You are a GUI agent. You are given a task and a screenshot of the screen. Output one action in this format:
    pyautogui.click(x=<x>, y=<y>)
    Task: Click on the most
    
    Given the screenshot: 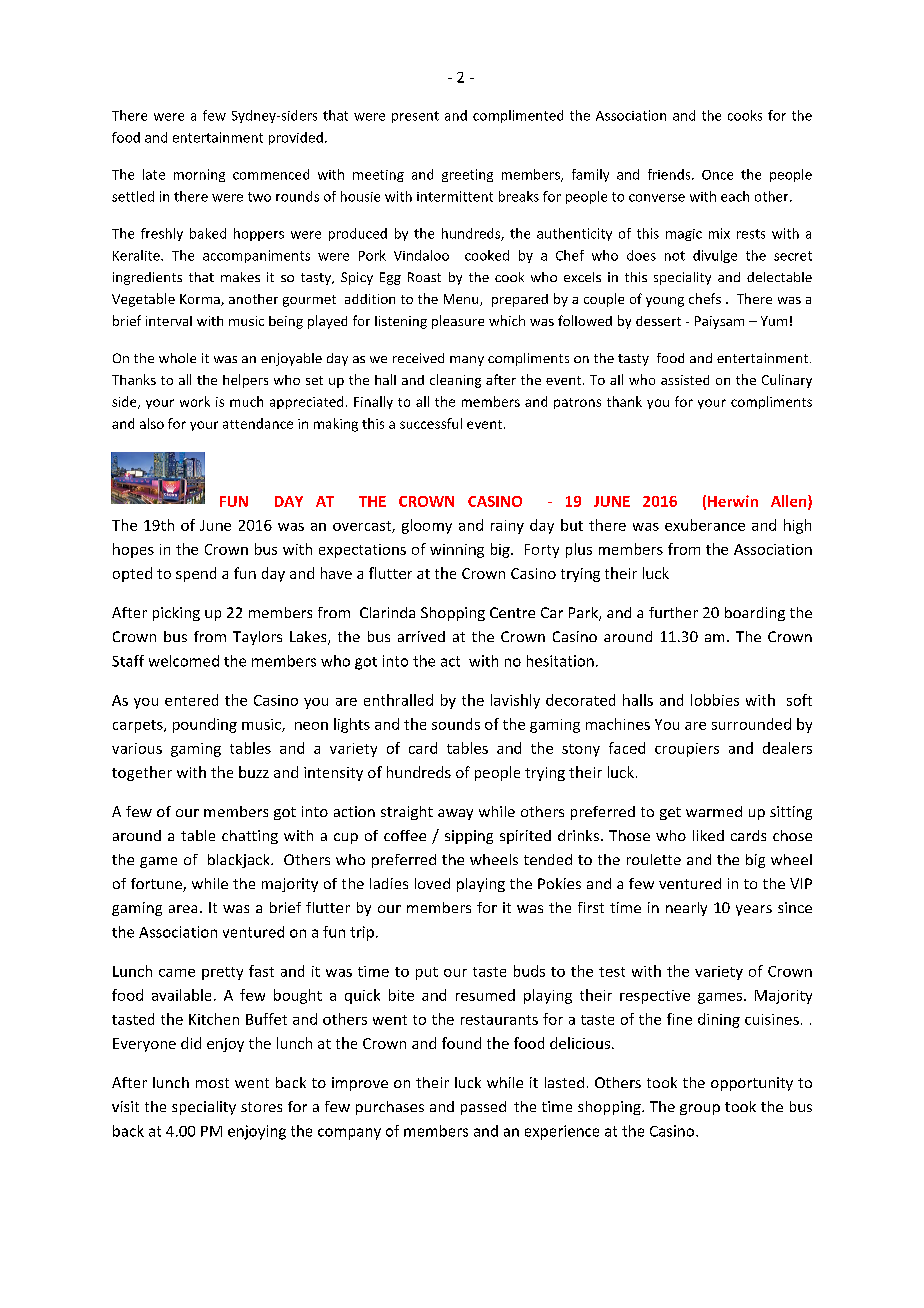 What is the action you would take?
    pyautogui.click(x=212, y=1083)
